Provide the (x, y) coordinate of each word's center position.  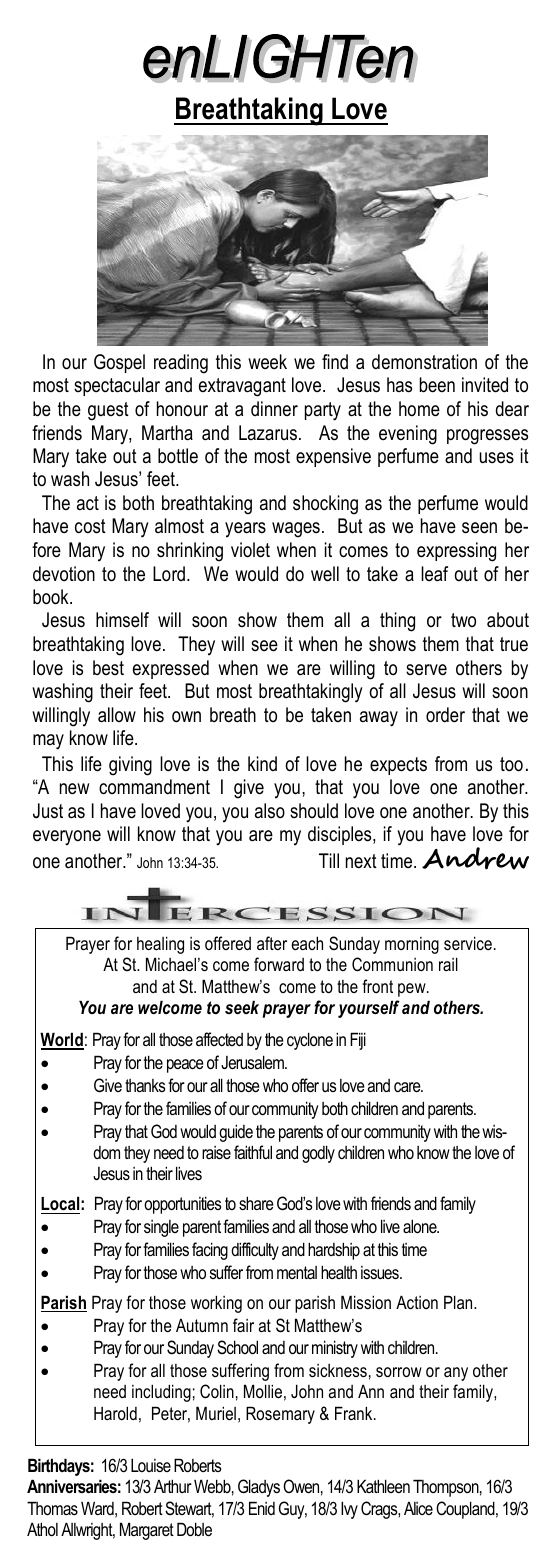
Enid (262, 1508)
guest (108, 411)
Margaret (147, 1531)
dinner (274, 408)
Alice (418, 1508)
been (437, 385)
